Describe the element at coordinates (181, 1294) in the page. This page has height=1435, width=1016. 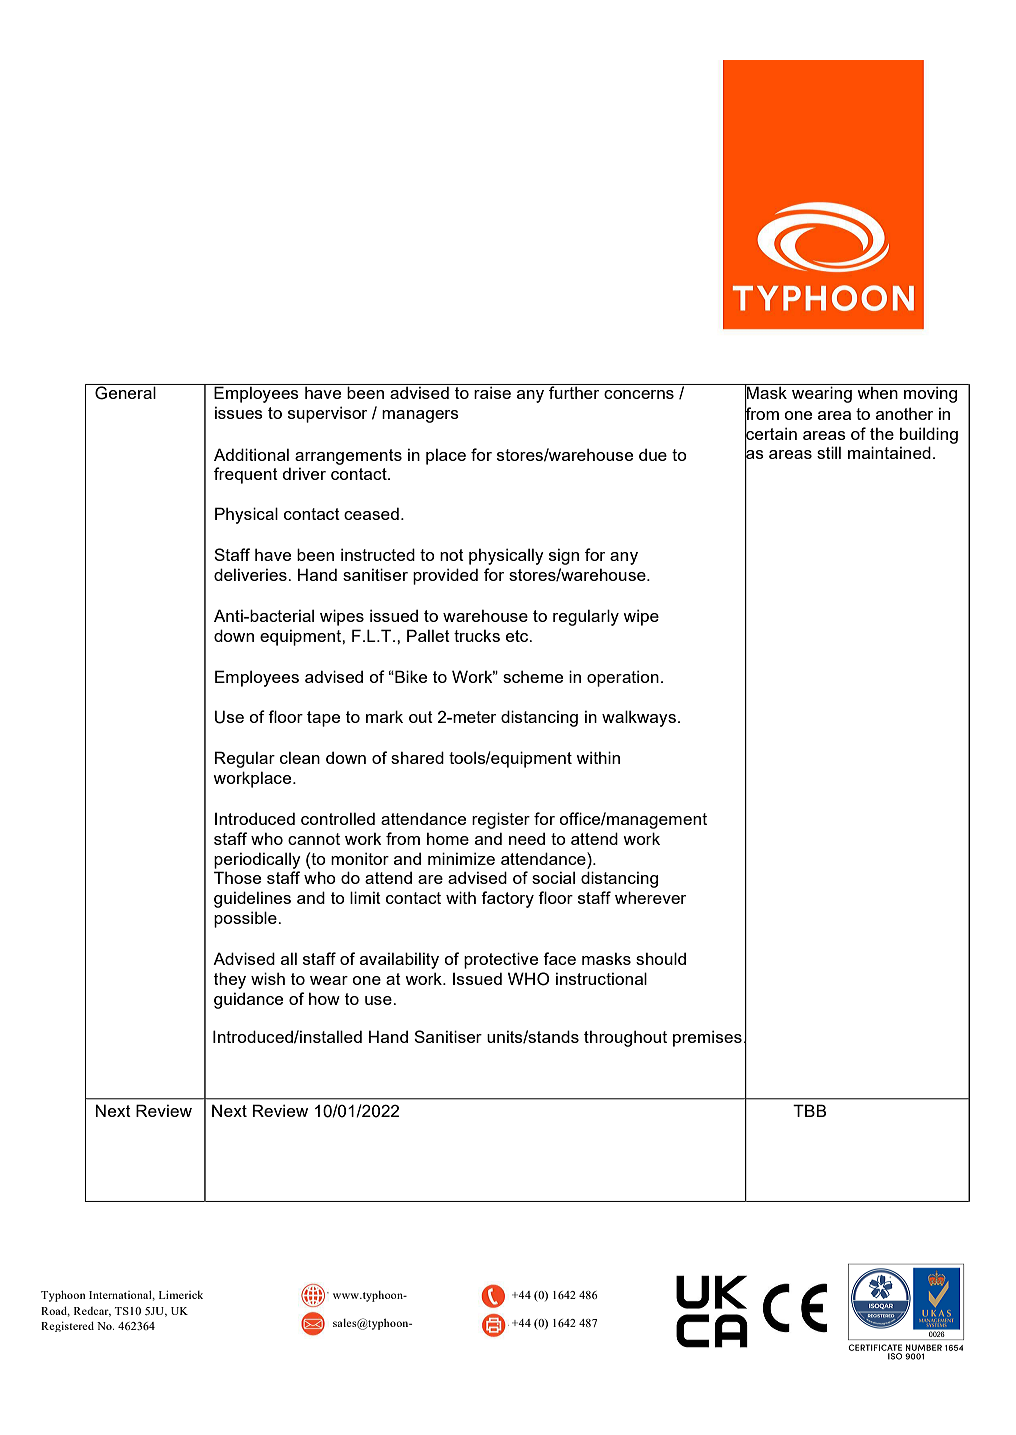
I see `Limerick` at that location.
